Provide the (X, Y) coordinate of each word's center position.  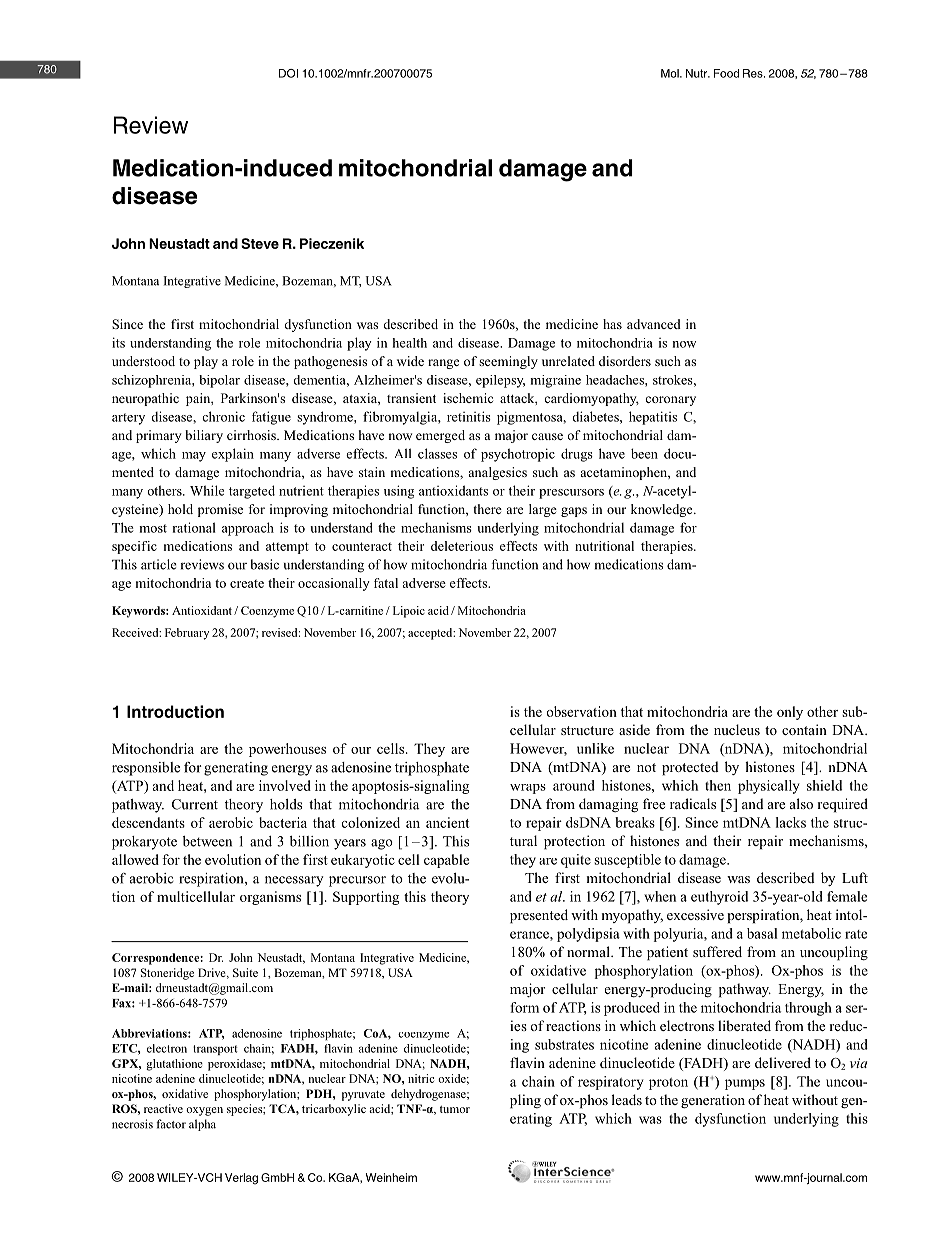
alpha (202, 1125)
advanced (654, 324)
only (790, 713)
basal (762, 933)
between (207, 841)
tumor (455, 1109)
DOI (288, 73)
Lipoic (409, 612)
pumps (745, 1084)
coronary (670, 401)
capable (446, 861)
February (187, 634)
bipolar (219, 381)
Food (726, 73)
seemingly (508, 362)
